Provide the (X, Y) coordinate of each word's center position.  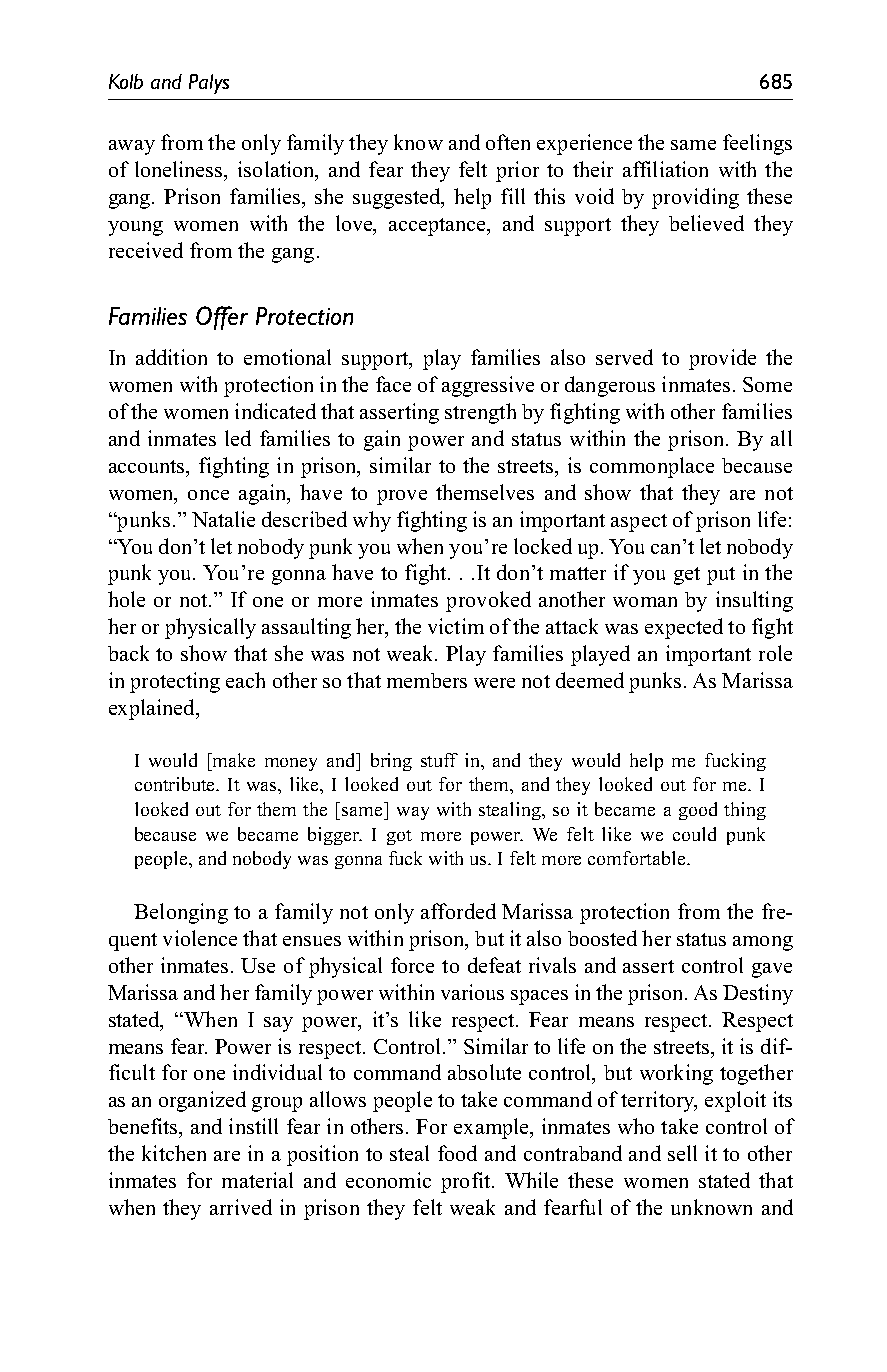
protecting (175, 682)
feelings (757, 144)
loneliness (180, 169)
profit (467, 1182)
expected (684, 628)
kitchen (174, 1153)
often (508, 142)
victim (456, 626)
